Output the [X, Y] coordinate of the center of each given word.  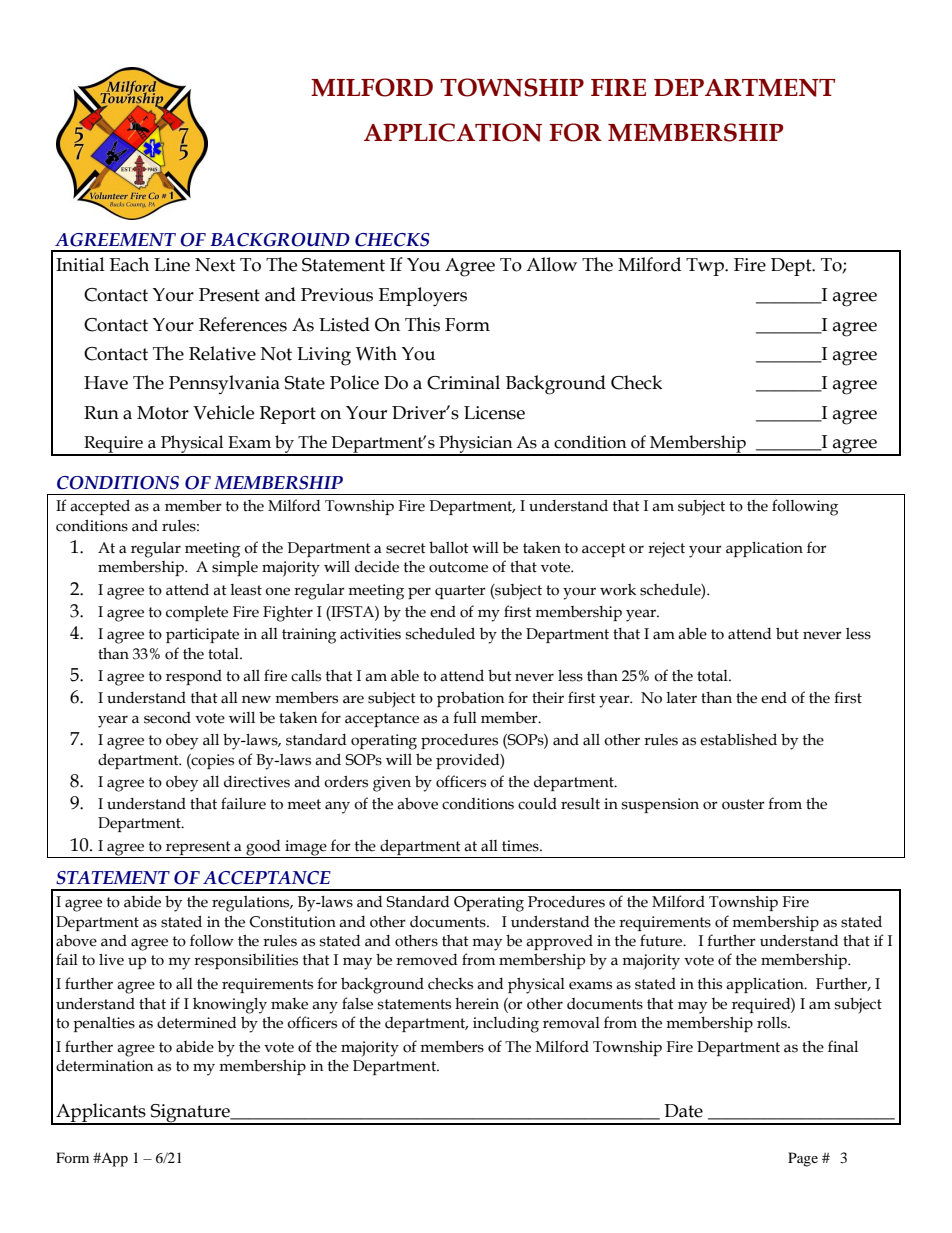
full [465, 717]
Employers [423, 297]
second [167, 718]
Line [172, 265]
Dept [792, 267]
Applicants [101, 1113]
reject [666, 550]
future [662, 940]
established [738, 739]
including [506, 1024]
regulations [252, 904]
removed [427, 960]
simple [235, 568]
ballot [449, 547]
